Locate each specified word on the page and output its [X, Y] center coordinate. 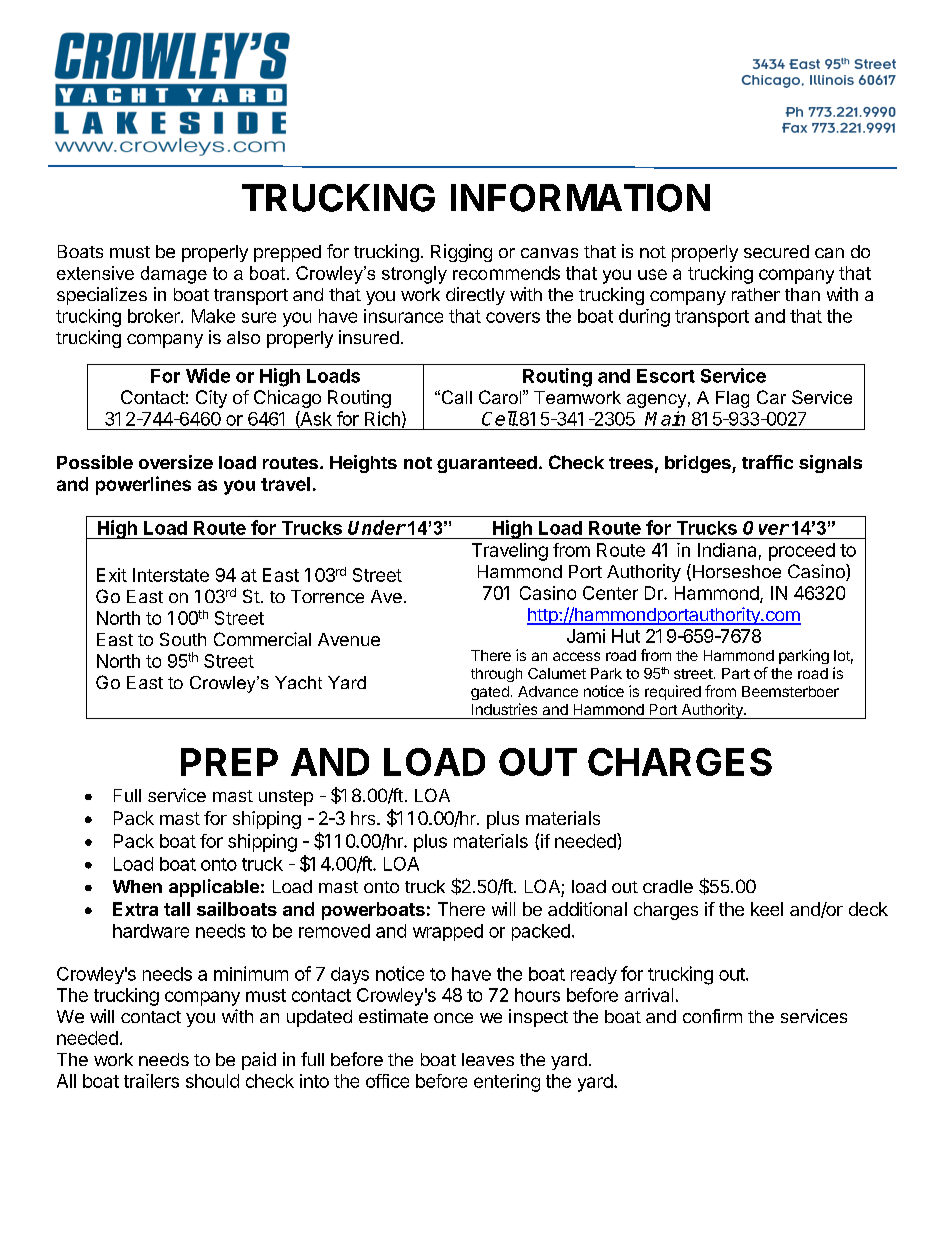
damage [174, 275]
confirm [712, 1016]
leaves [488, 1059]
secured [776, 251]
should [212, 1081]
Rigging [461, 253]
